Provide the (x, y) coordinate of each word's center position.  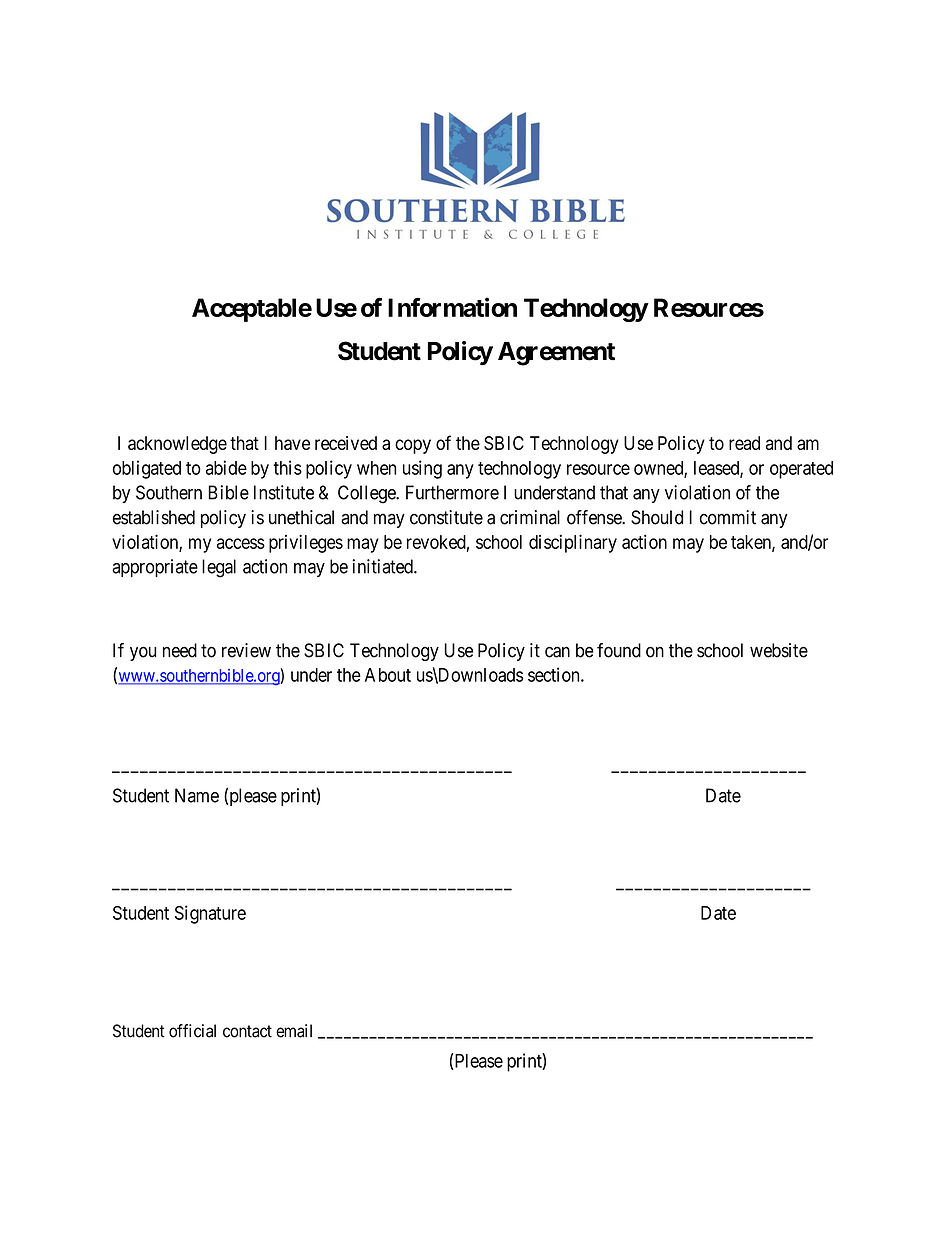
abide (226, 467)
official (192, 1031)
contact (247, 1031)
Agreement (556, 354)
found (619, 650)
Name (197, 795)
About (388, 675)
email (294, 1031)
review (246, 650)
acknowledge (177, 445)
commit (728, 517)
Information (452, 307)
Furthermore (452, 492)
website (779, 650)
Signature (210, 914)
